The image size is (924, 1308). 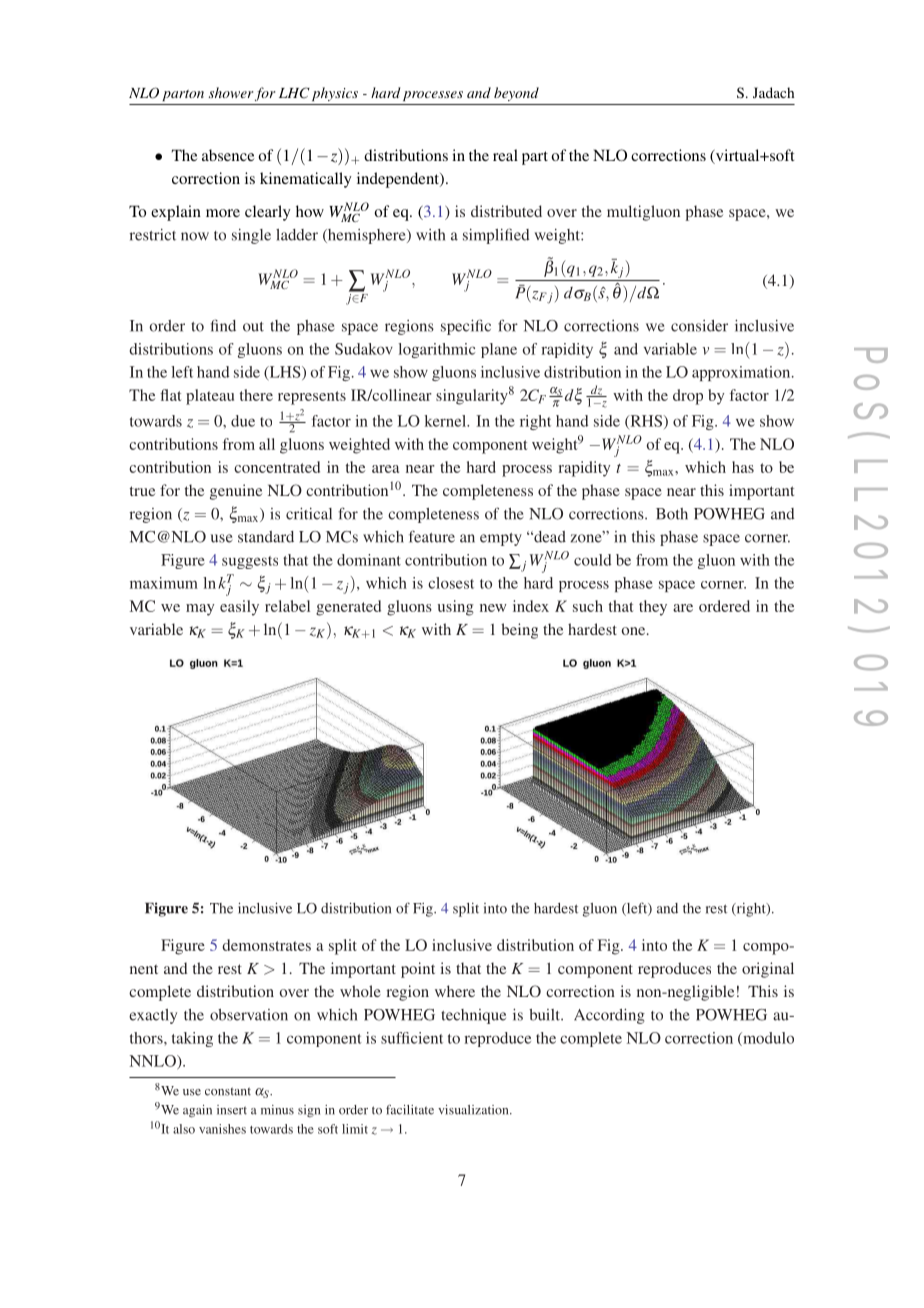 I want to click on modulo, so click(x=767, y=1039).
